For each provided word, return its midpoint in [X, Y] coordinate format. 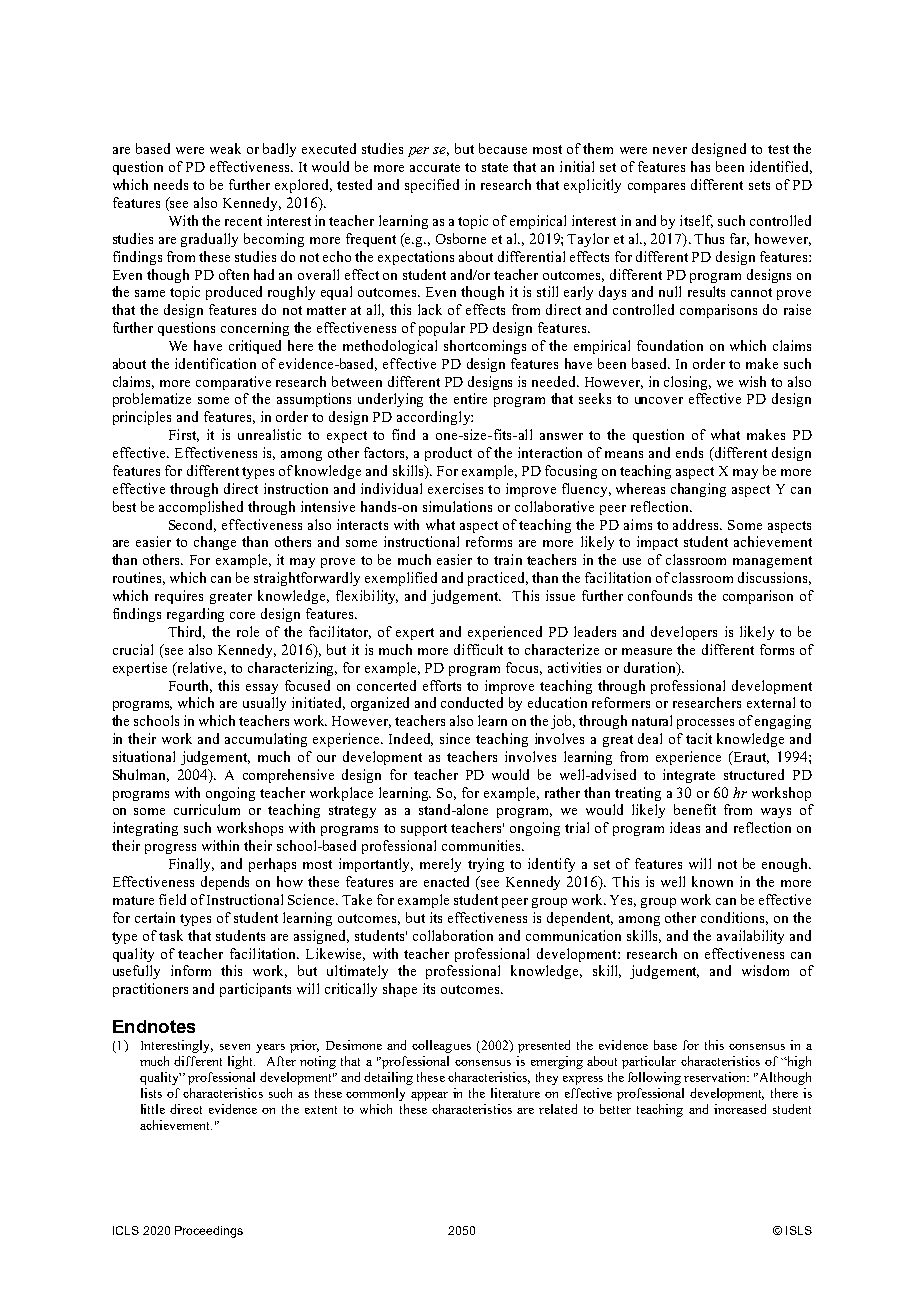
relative [200, 668]
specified [432, 186]
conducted [472, 702]
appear [429, 1096]
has [700, 166]
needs [171, 184]
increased [740, 1109]
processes [705, 724]
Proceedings [209, 1232]
